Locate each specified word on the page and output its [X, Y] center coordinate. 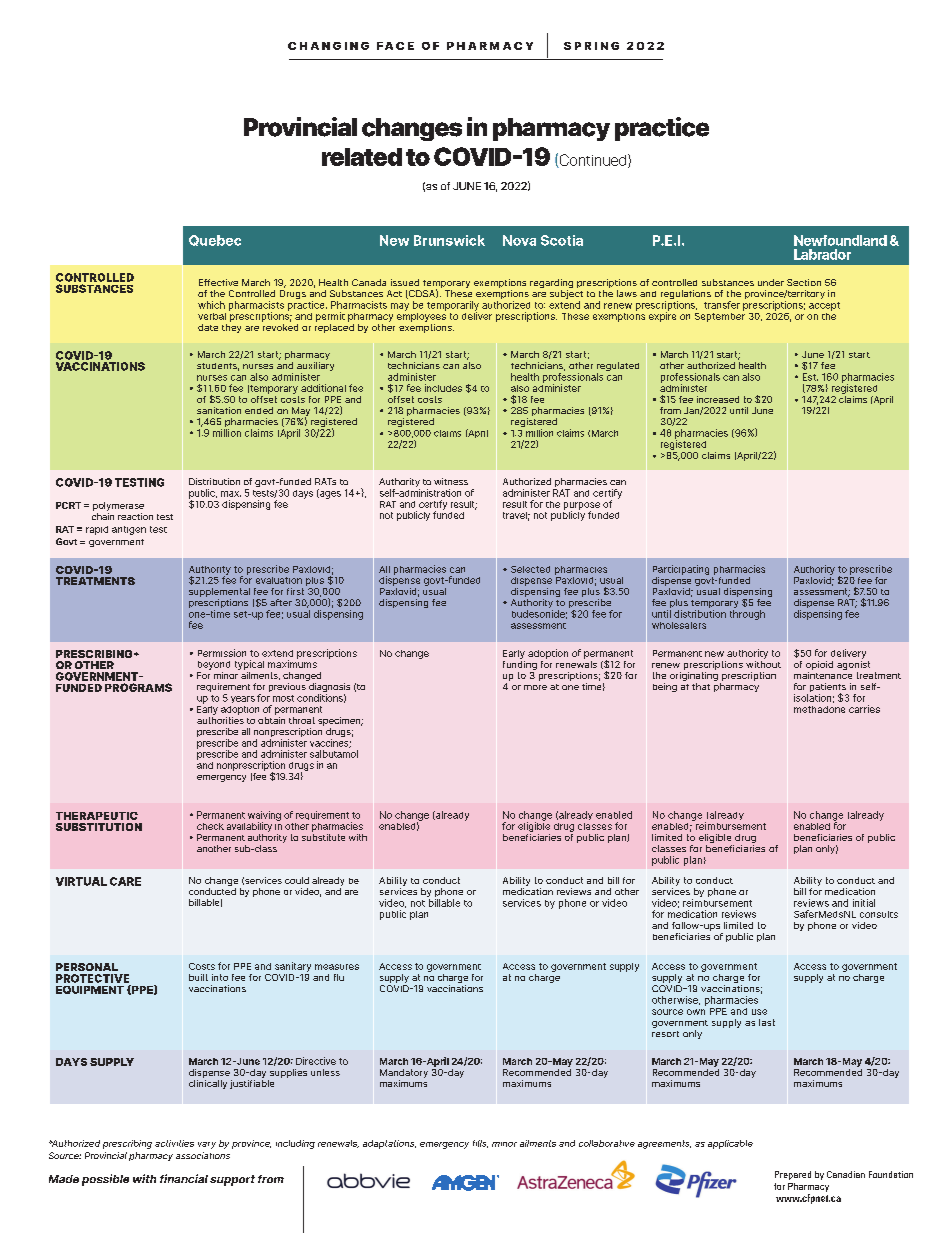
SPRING [591, 46]
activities [174, 1143]
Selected [530, 569]
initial [864, 903]
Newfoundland [840, 240]
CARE [125, 881]
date [208, 327]
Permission [222, 653]
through [747, 615]
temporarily [453, 307]
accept [824, 306]
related [362, 157]
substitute [323, 836]
